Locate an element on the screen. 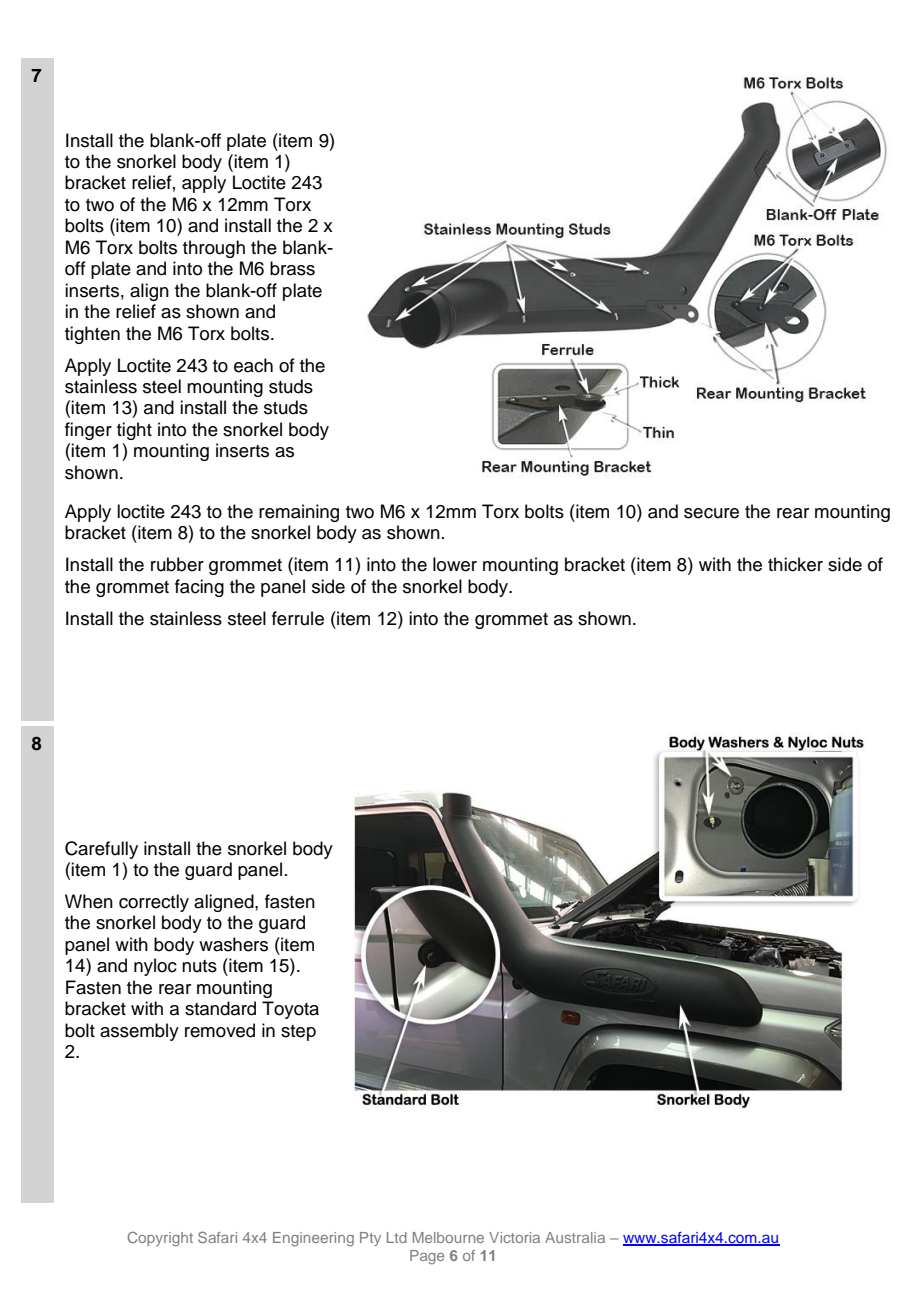 Image resolution: width=924 pixels, height=1308 pixels. secure is located at coordinates (711, 513).
